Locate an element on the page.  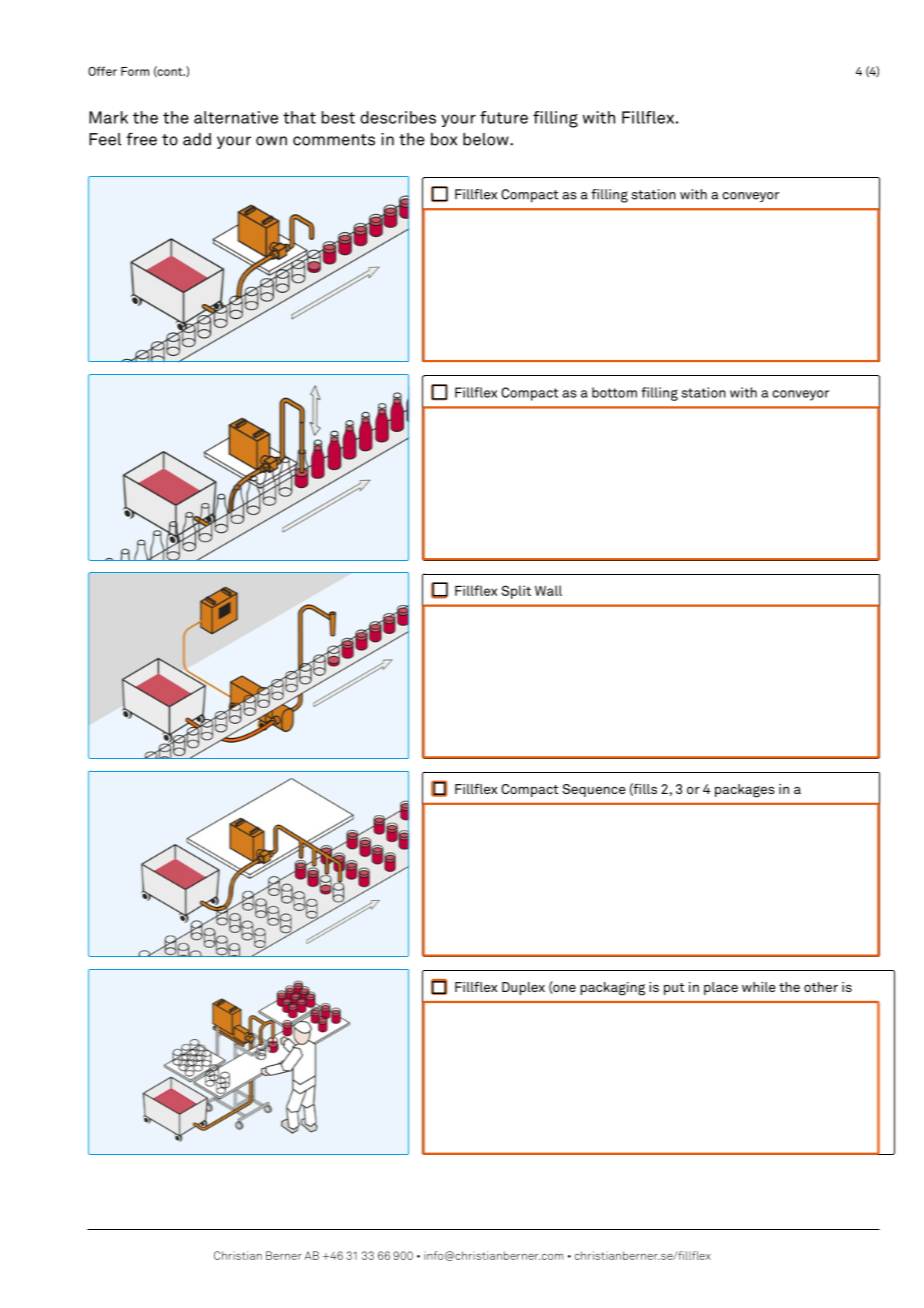
Duplex is located at coordinates (523, 988).
